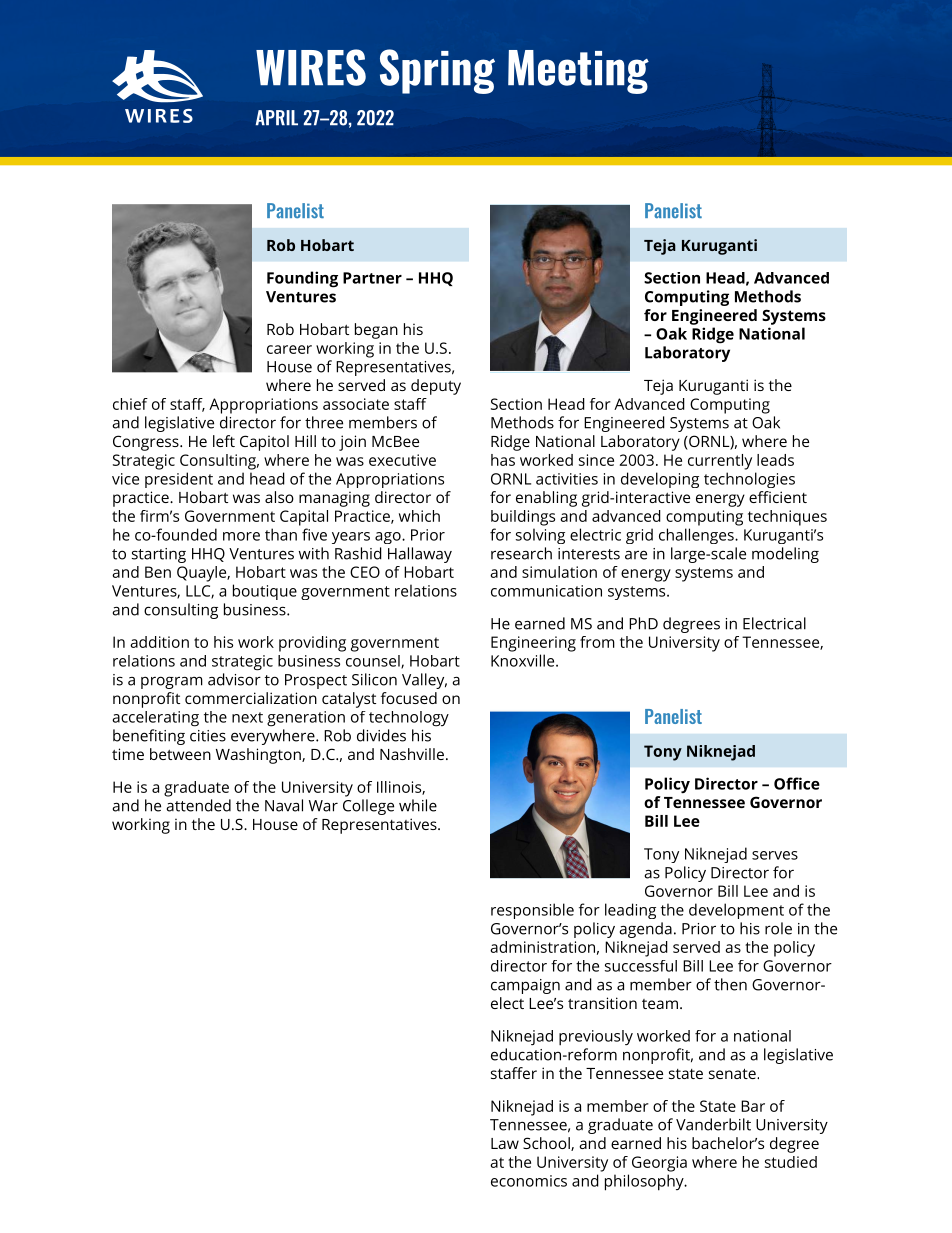 The width and height of the document is (952, 1233). Describe the element at coordinates (437, 71) in the document. I see `Spring` at that location.
